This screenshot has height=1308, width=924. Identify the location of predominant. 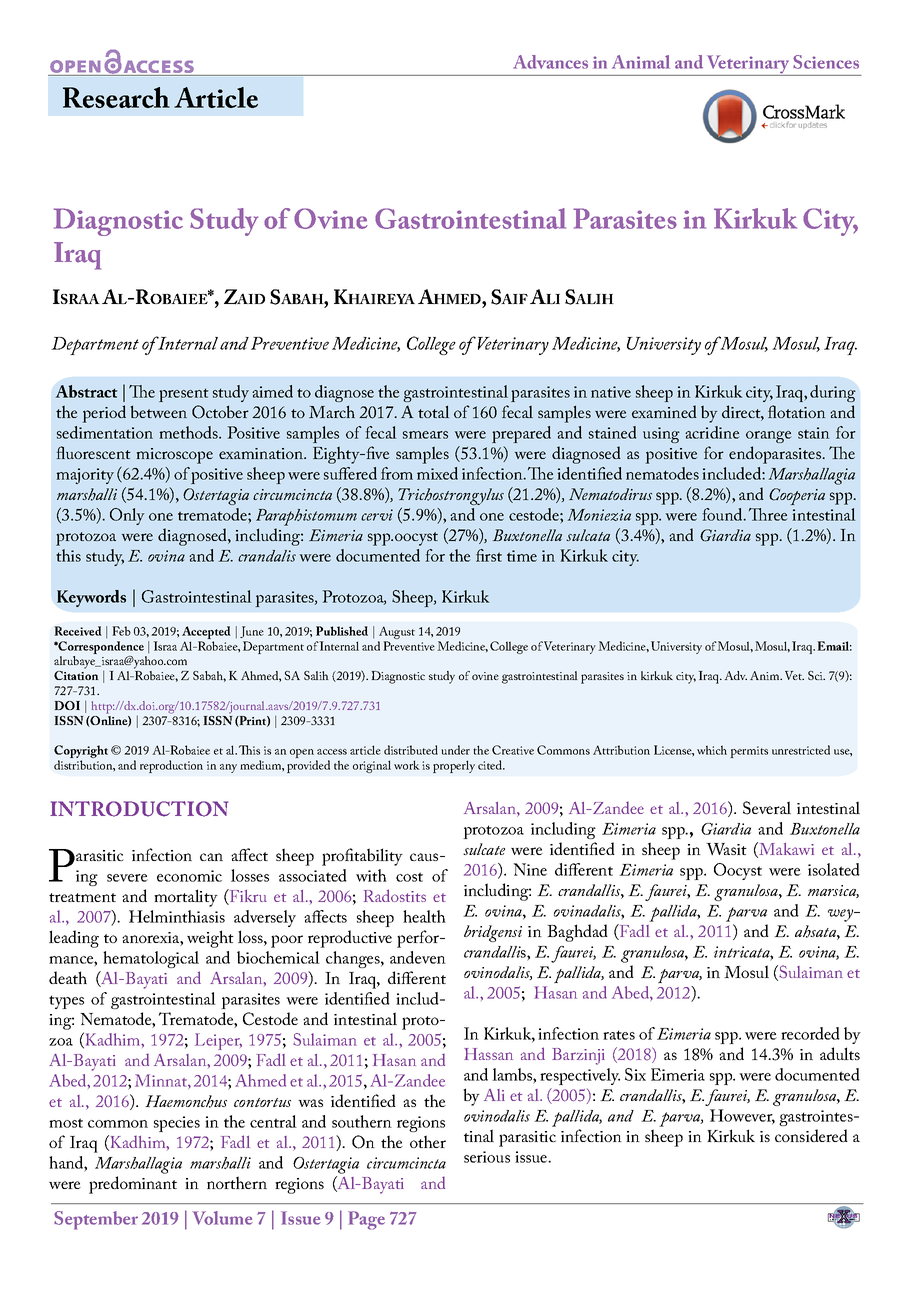
(133, 1185).
